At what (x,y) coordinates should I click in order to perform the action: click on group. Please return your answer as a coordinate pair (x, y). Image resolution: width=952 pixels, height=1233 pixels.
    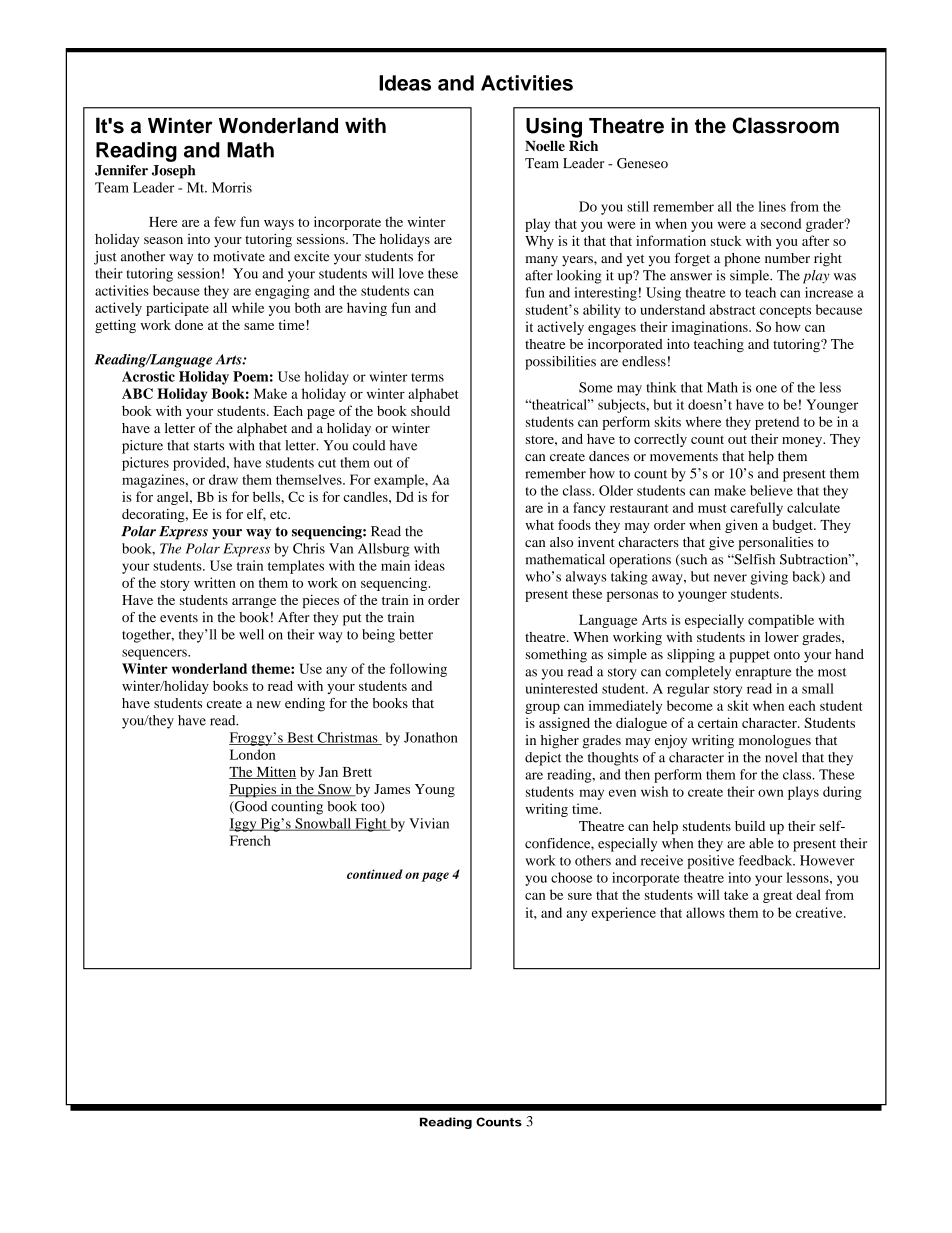
    Looking at the image, I should click on (542, 708).
